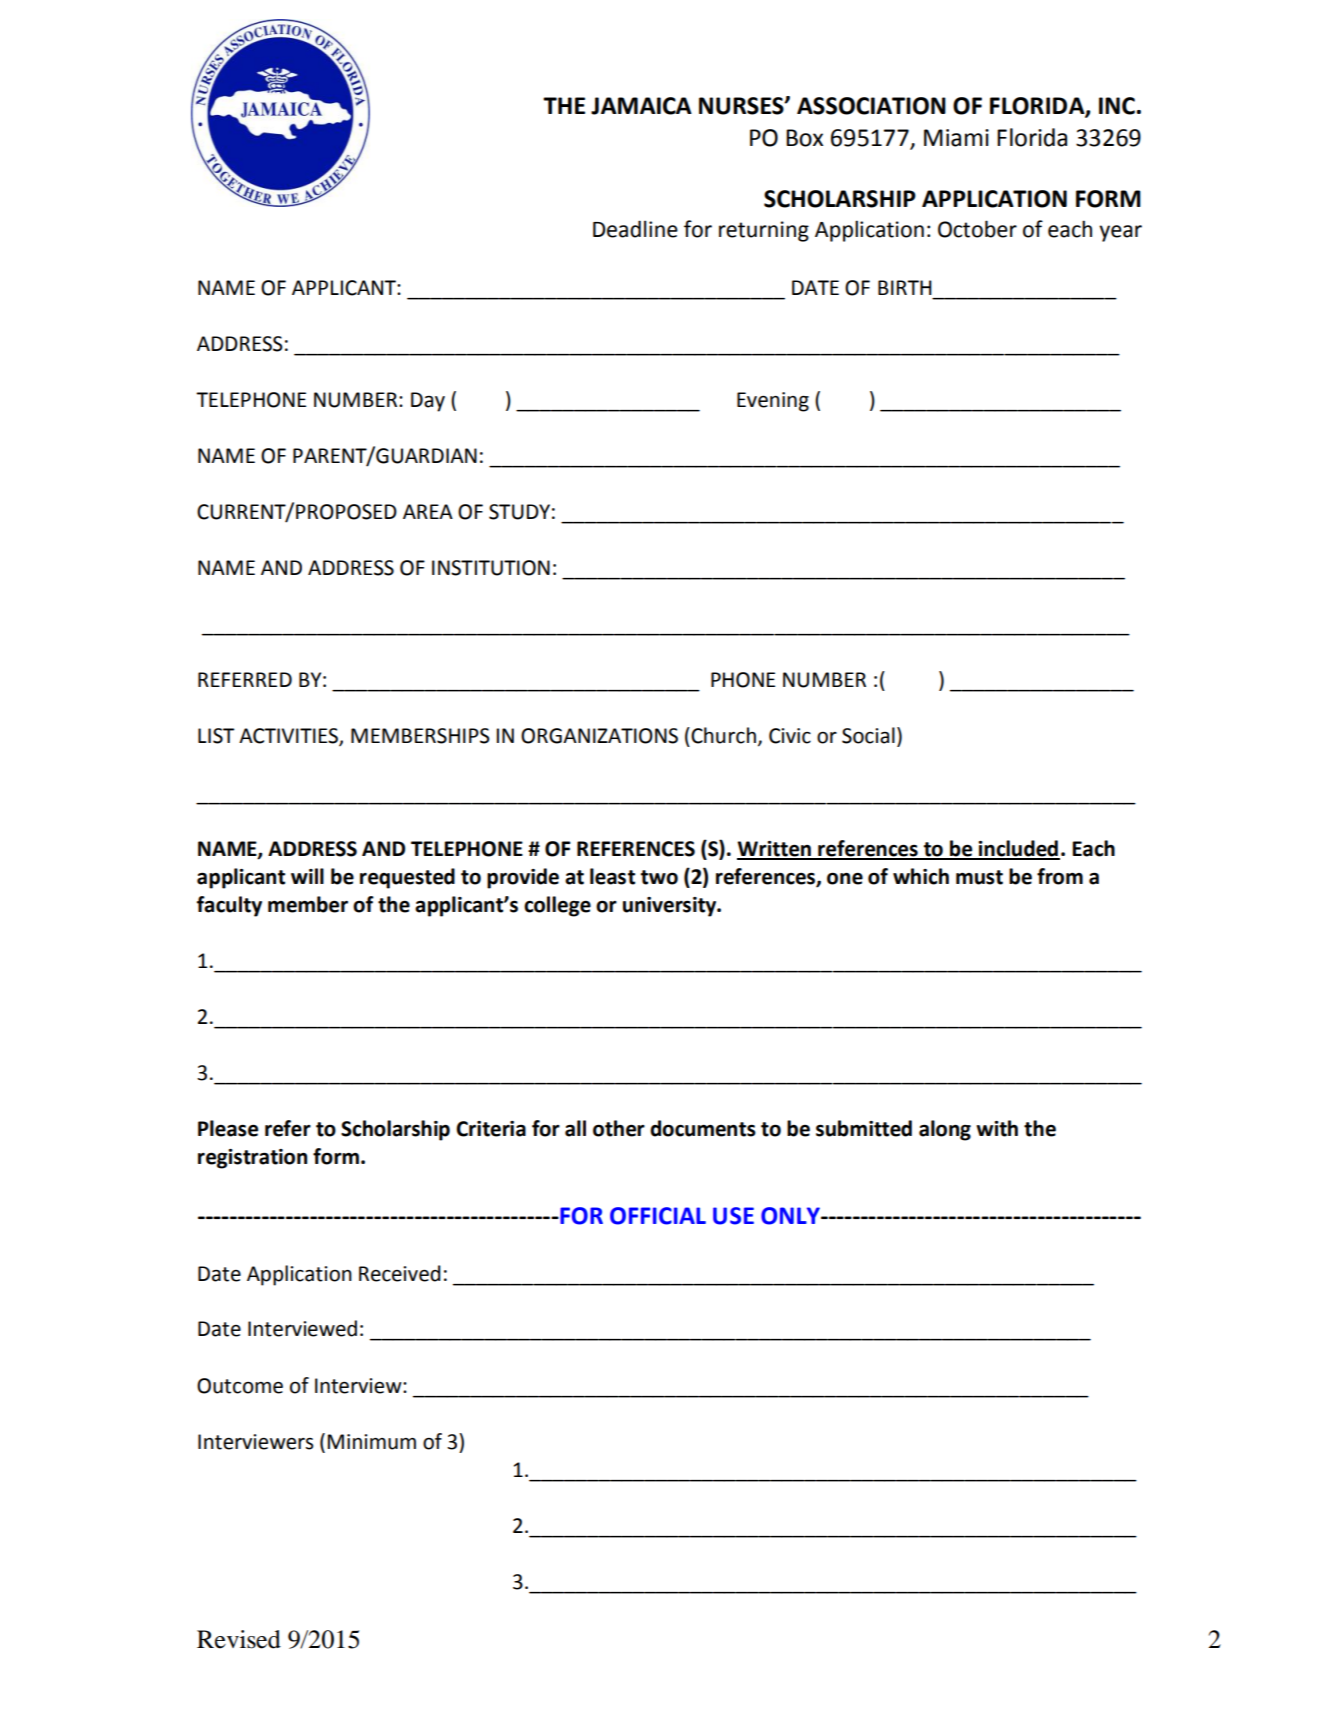 The height and width of the page is (1733, 1339). Describe the element at coordinates (252, 1159) in the page. I see `registration` at that location.
